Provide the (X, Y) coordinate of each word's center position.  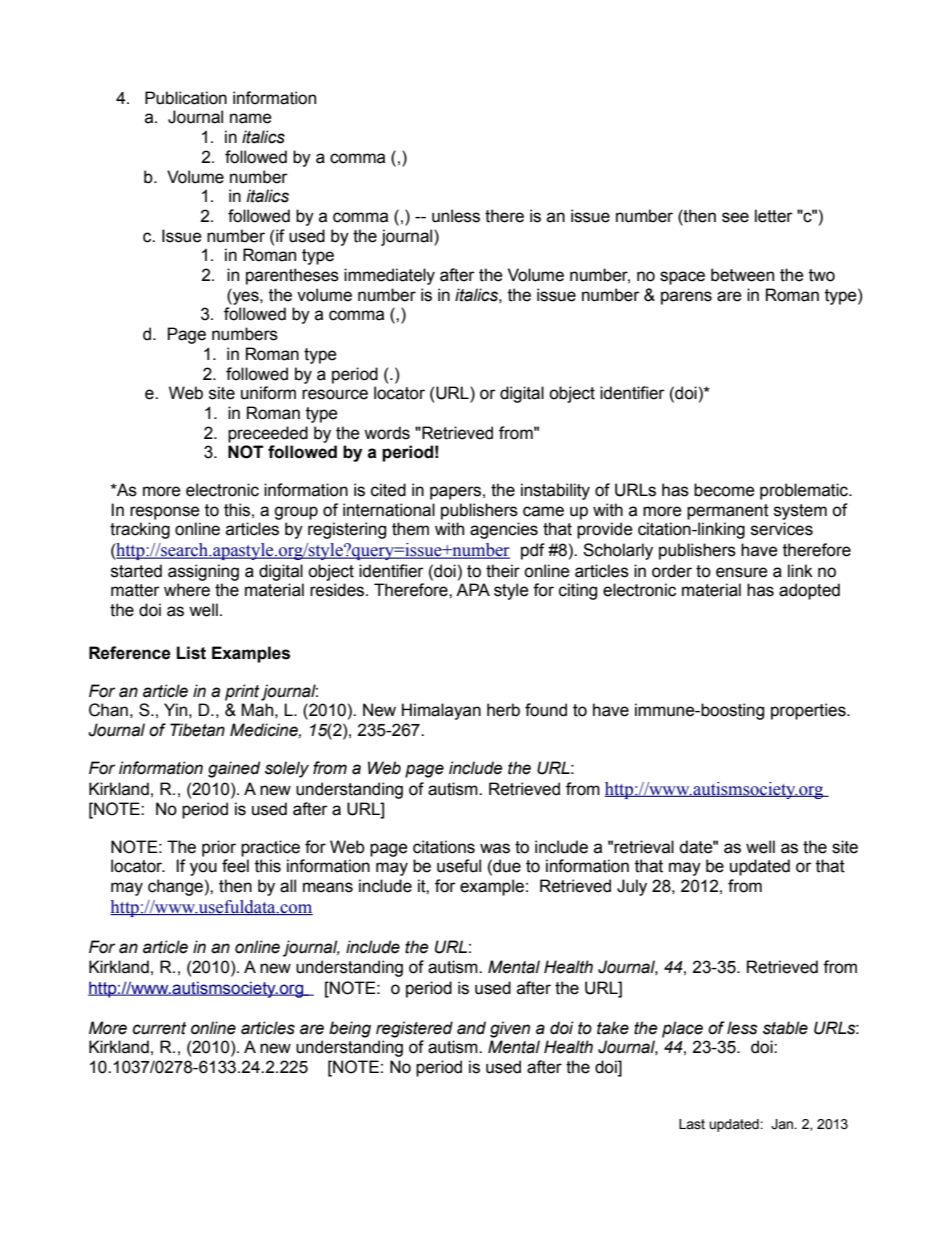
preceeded (268, 434)
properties (809, 711)
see (735, 217)
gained (234, 769)
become (724, 490)
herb (503, 710)
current (160, 1028)
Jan (783, 1124)
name (251, 118)
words (387, 433)
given (510, 1029)
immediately (389, 276)
